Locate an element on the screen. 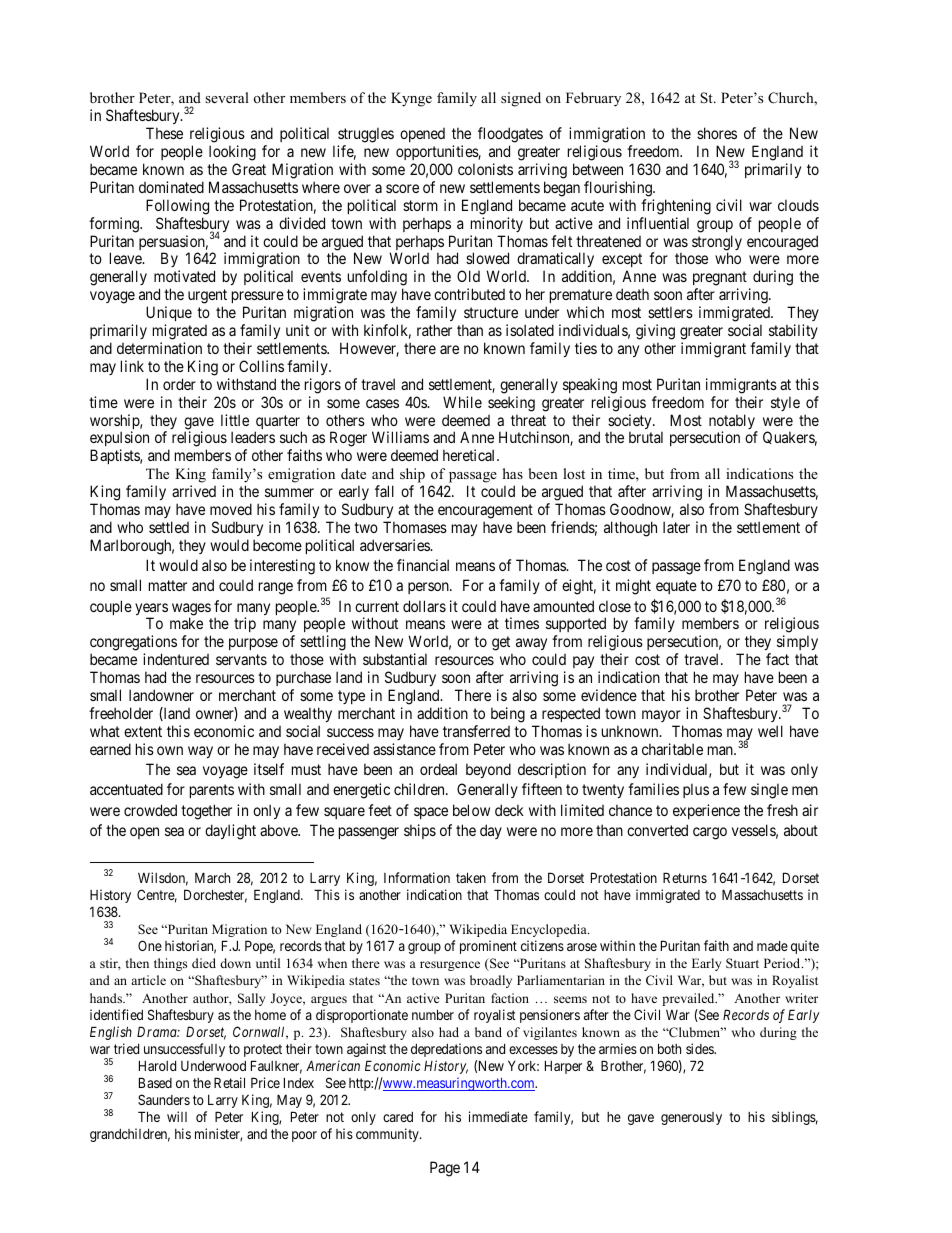 Image resolution: width=952 pixels, height=1233 pixels. floodgates is located at coordinates (510, 135).
